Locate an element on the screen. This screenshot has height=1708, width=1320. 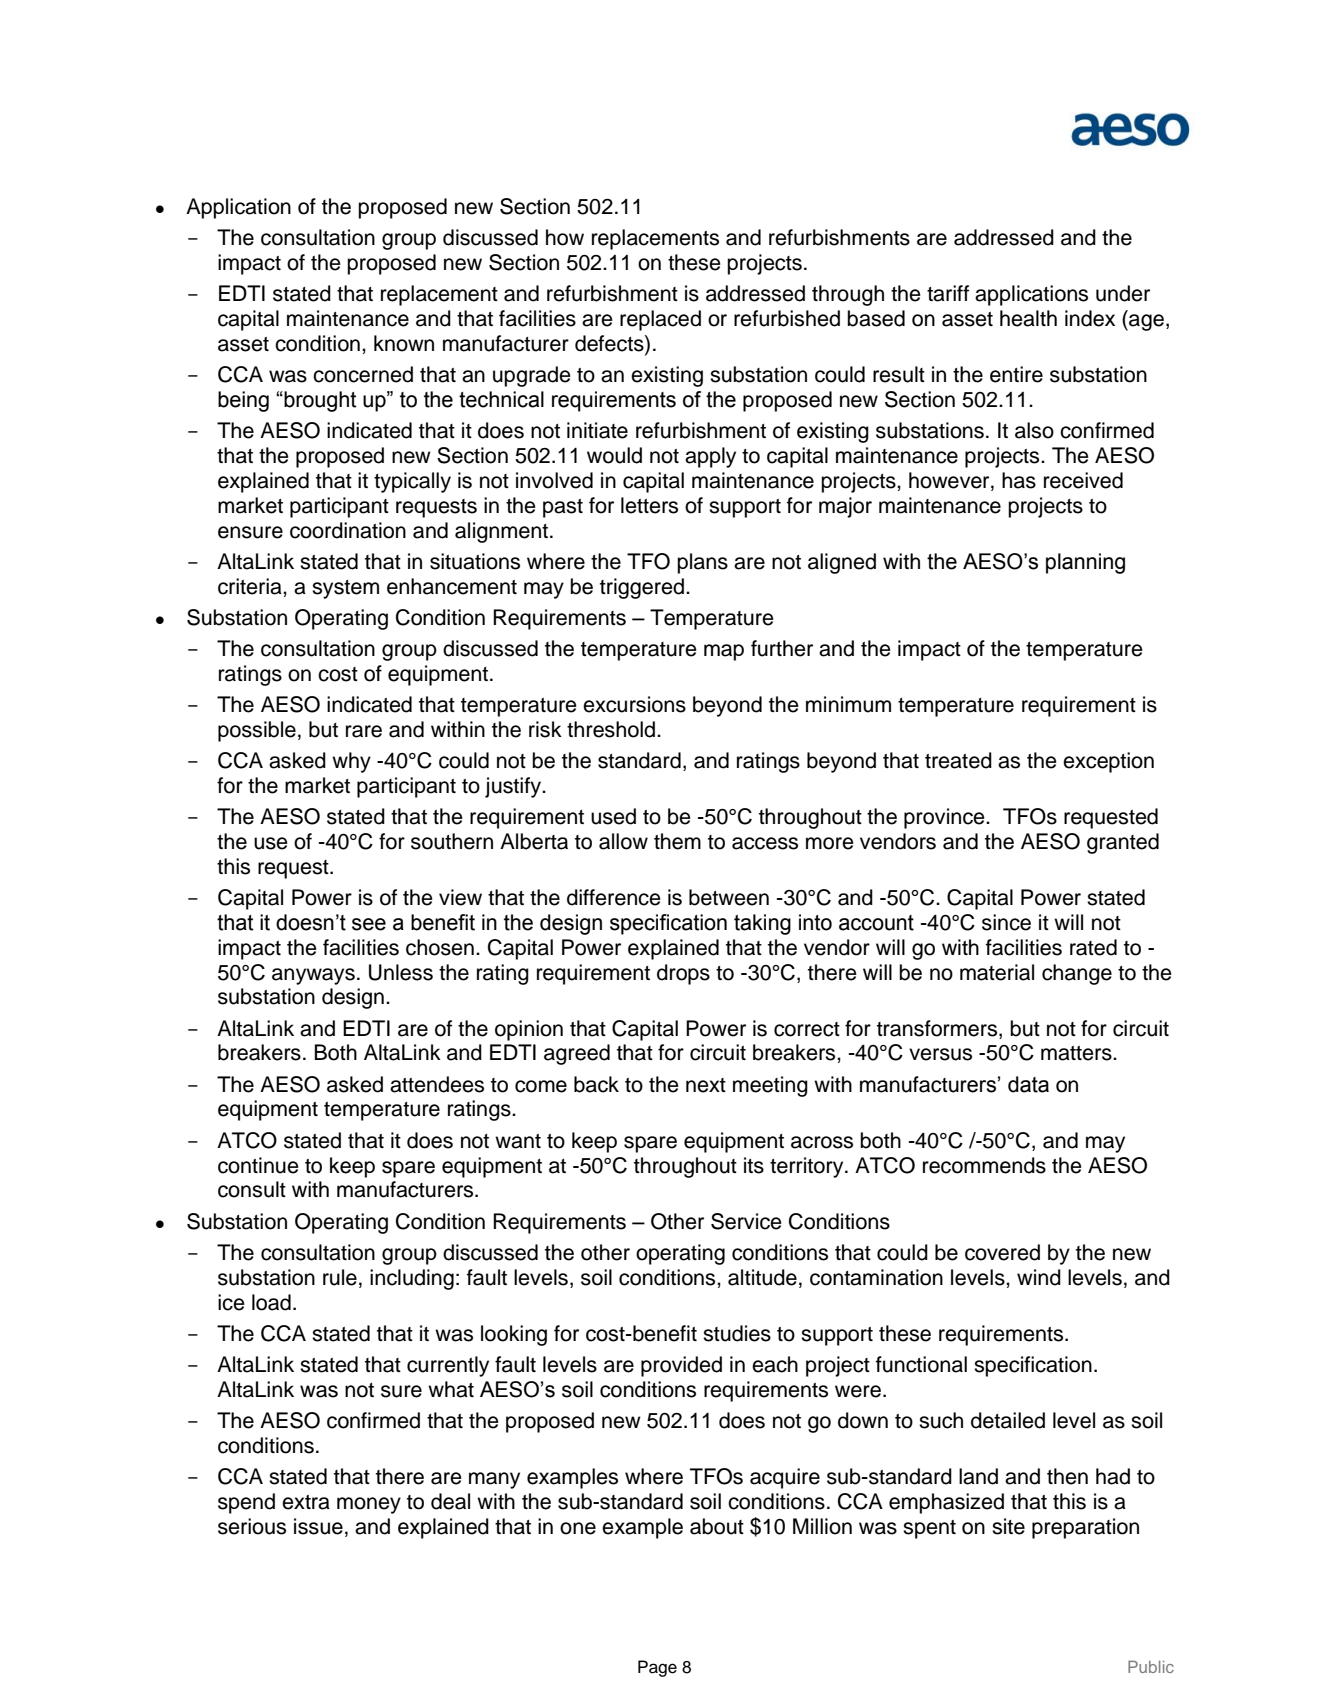
exception is located at coordinates (1108, 762).
